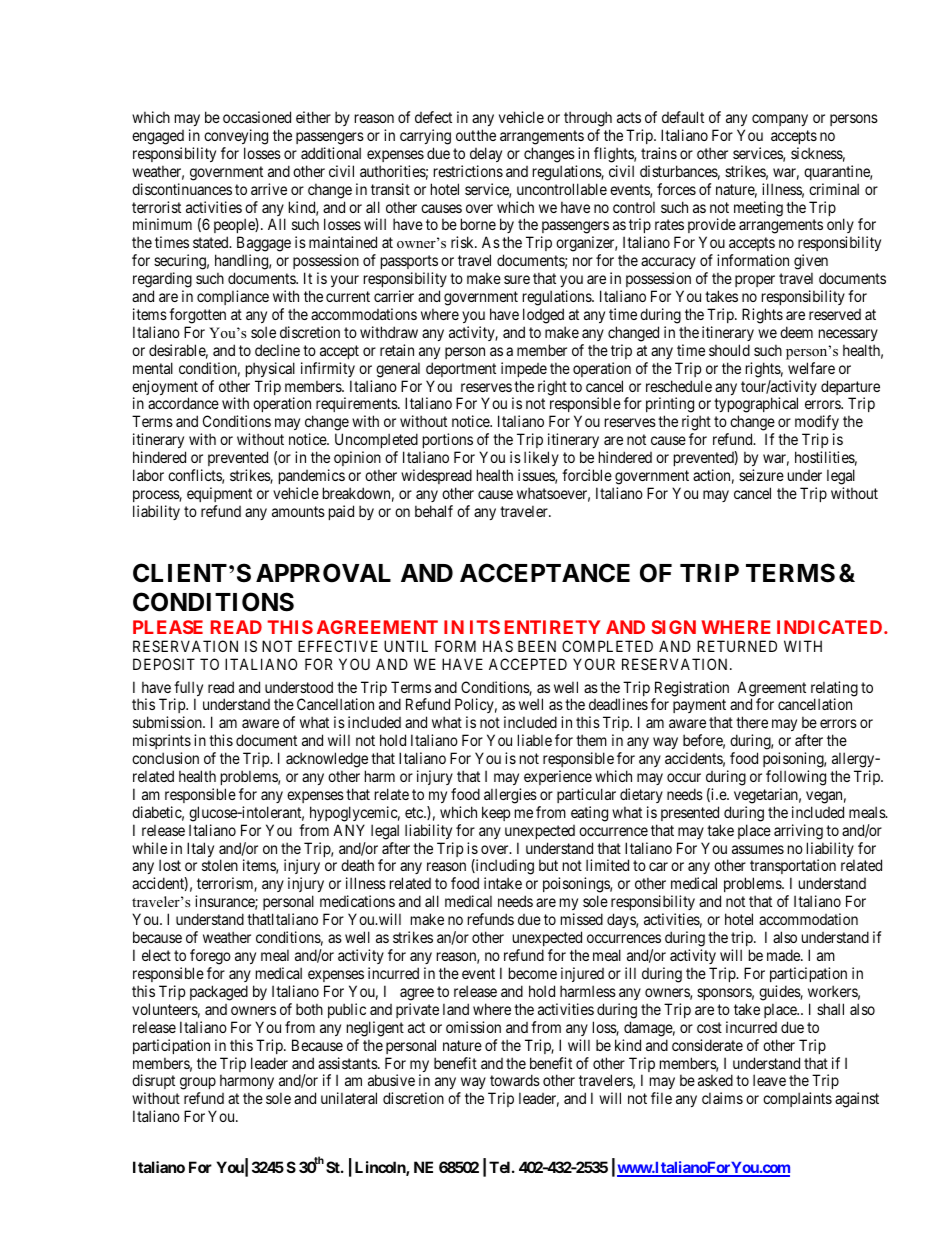 This image has width=952, height=1233. I want to click on group, so click(198, 1085).
